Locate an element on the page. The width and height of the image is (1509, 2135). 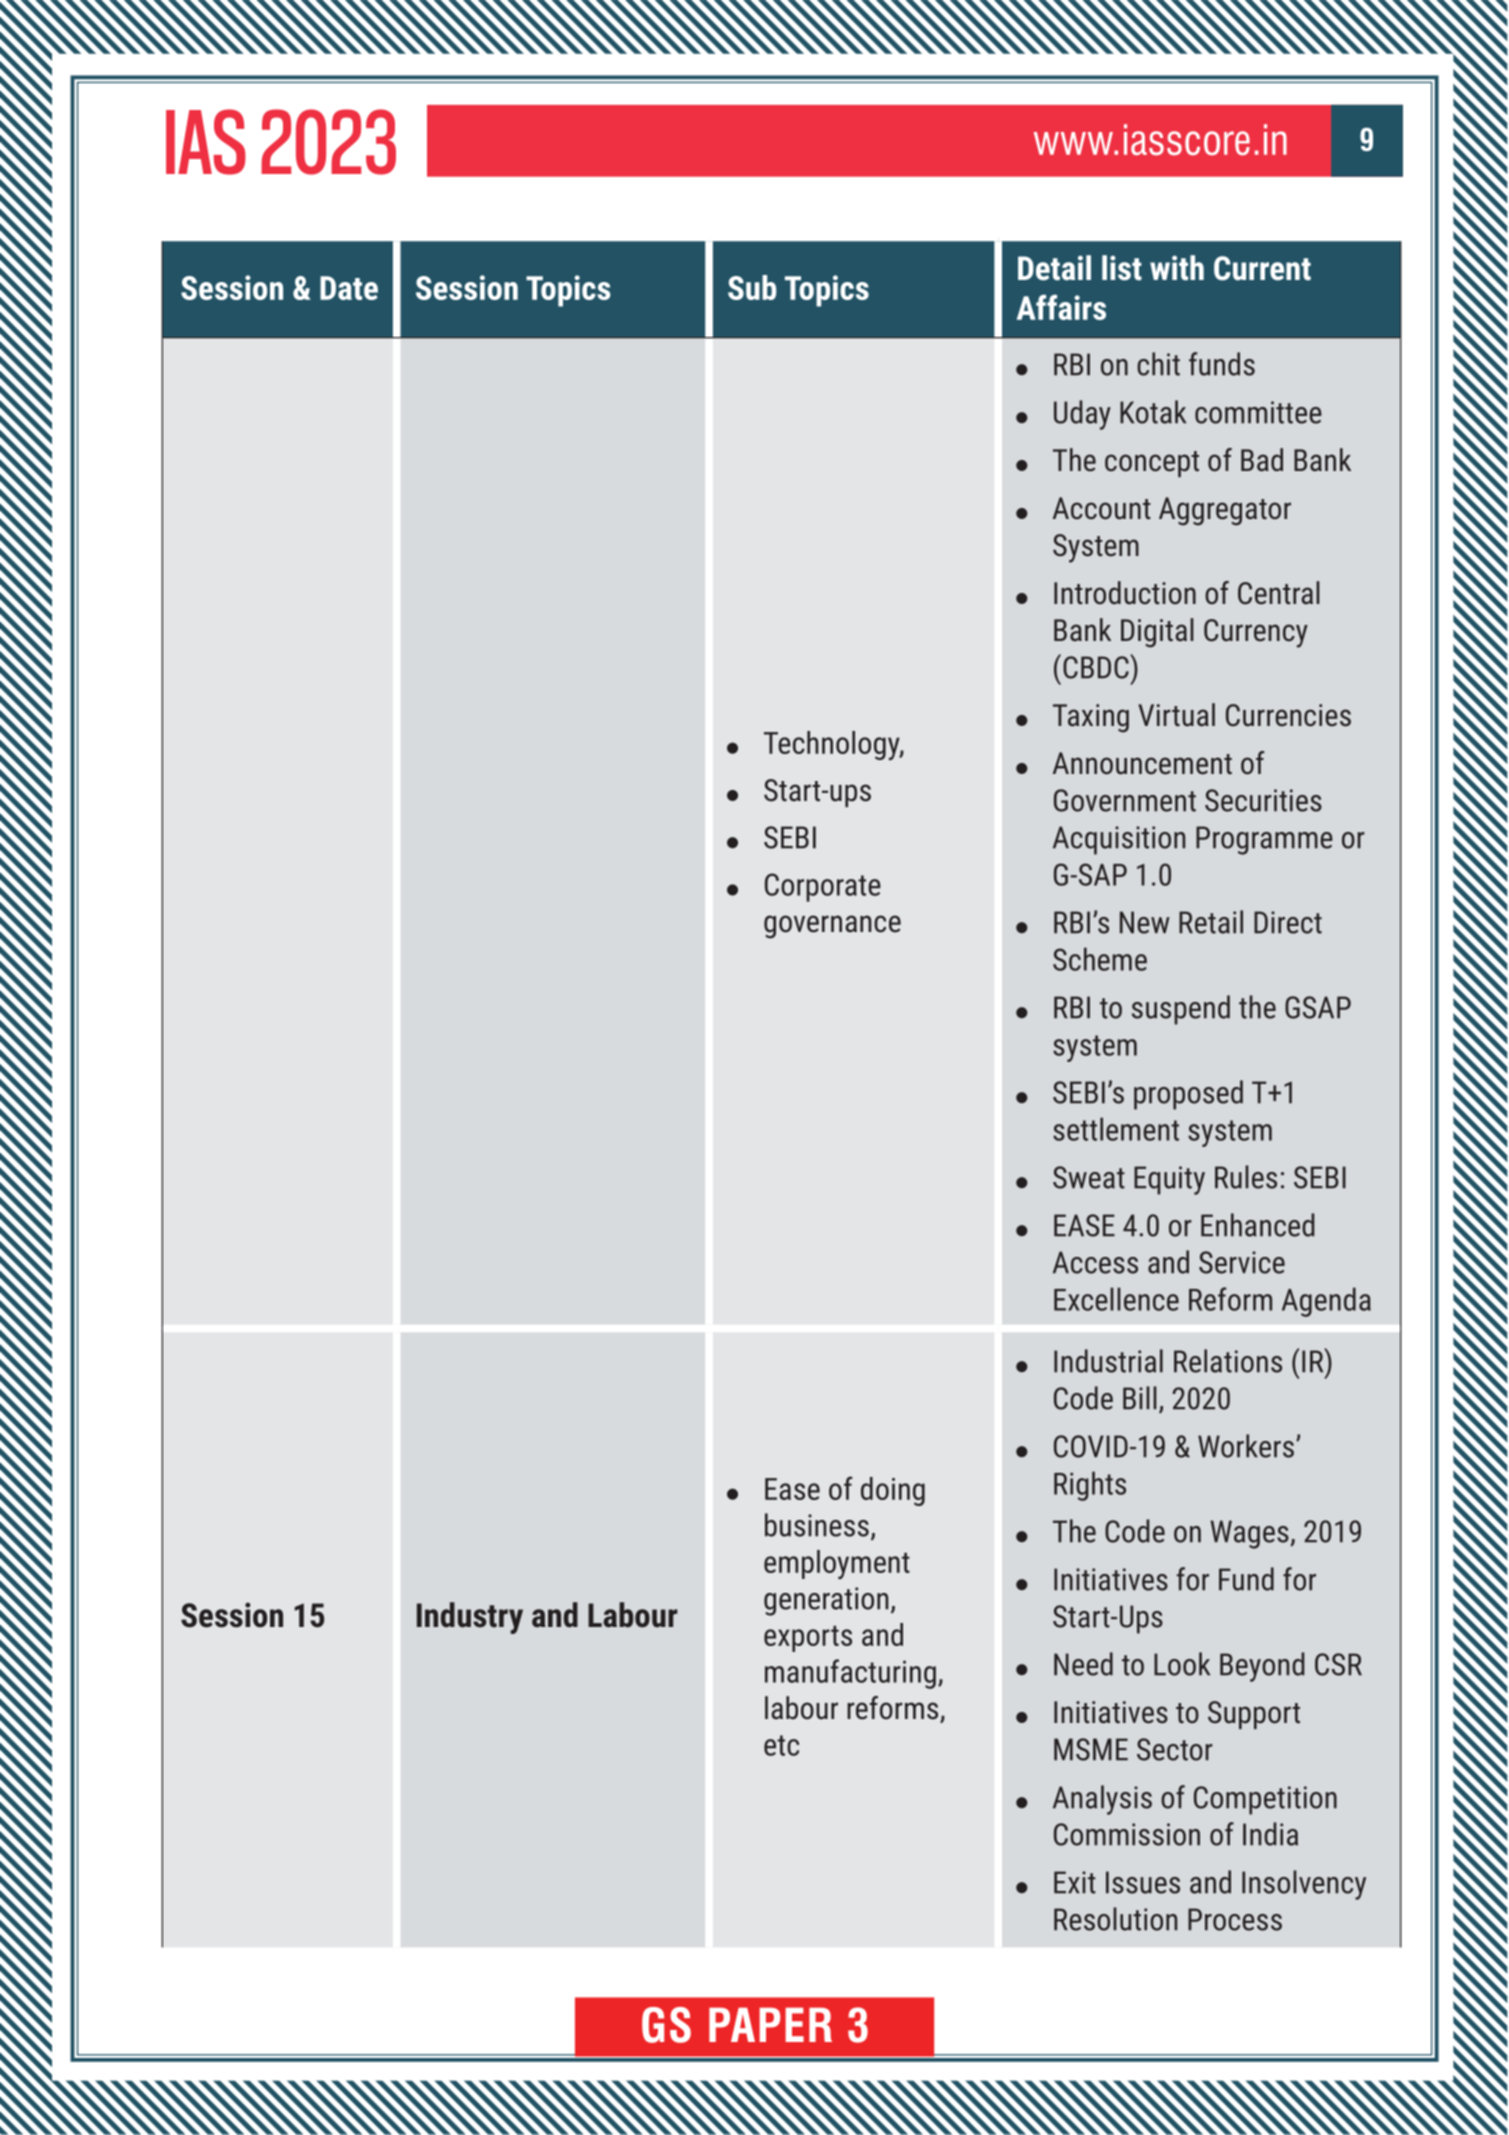
Date is located at coordinates (349, 288).
